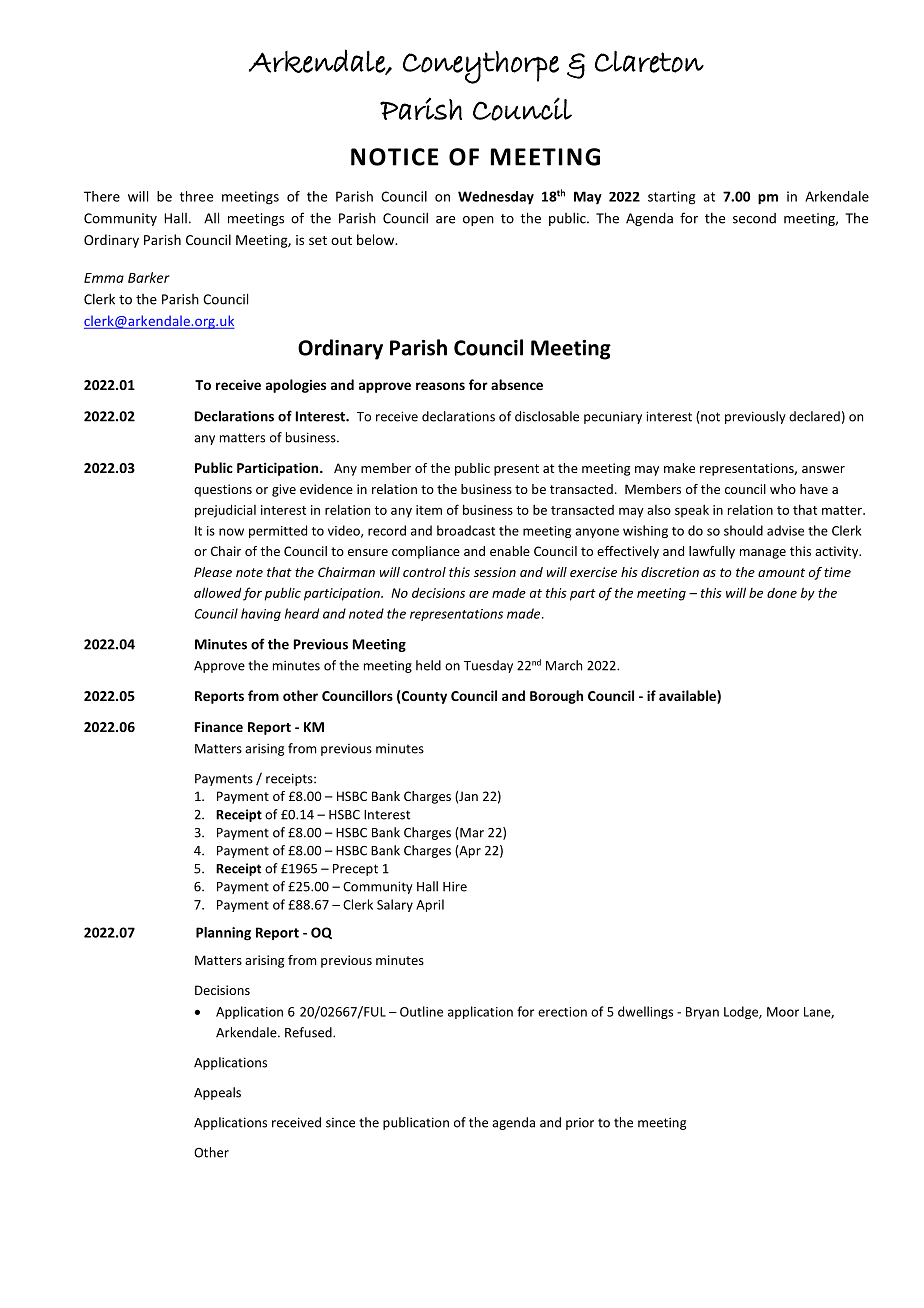  What do you see at coordinates (217, 592) in the screenshot?
I see `allowed` at bounding box center [217, 592].
